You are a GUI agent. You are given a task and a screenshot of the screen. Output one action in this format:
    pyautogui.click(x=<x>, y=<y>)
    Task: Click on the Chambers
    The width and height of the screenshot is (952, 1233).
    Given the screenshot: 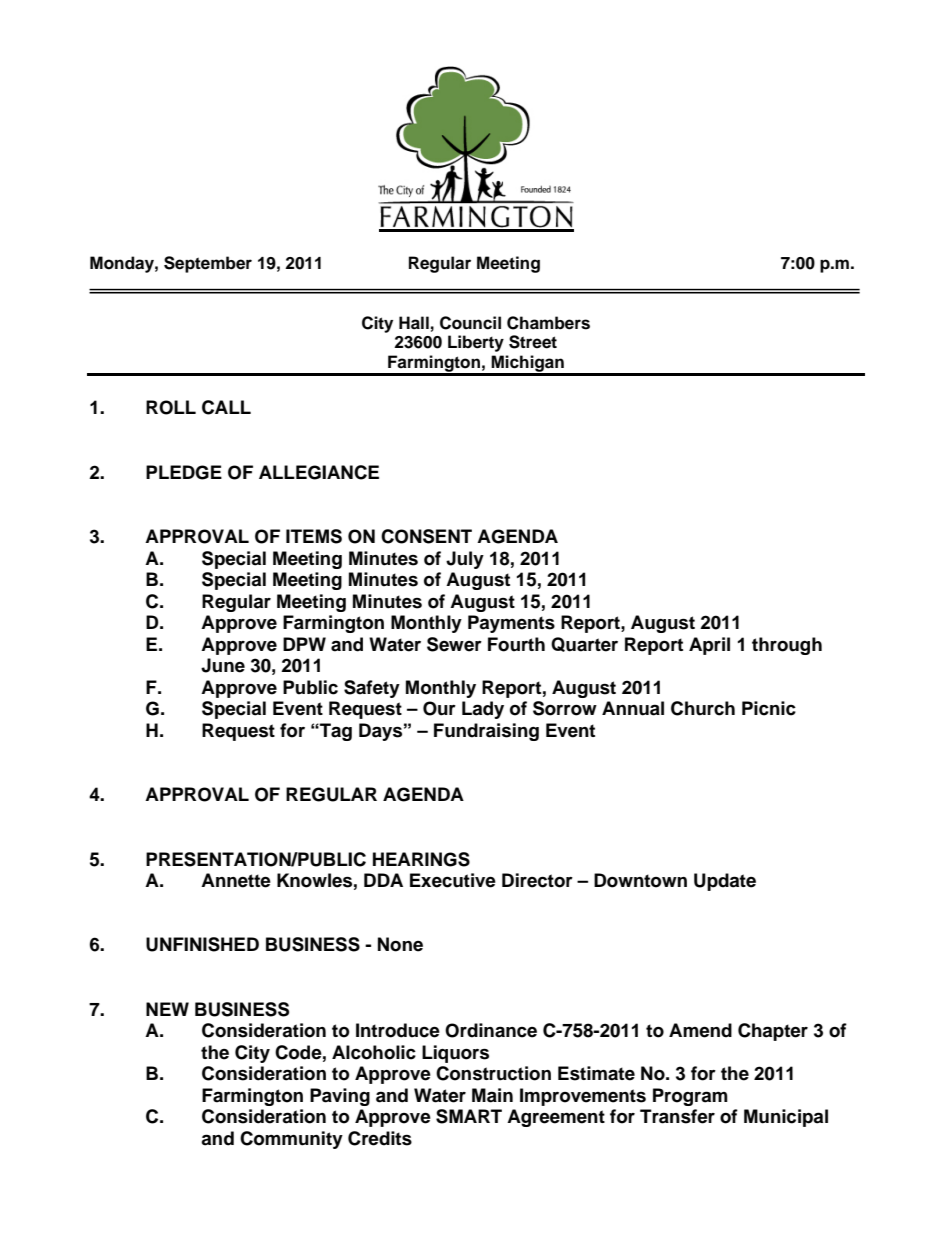 What is the action you would take?
    pyautogui.click(x=548, y=323)
